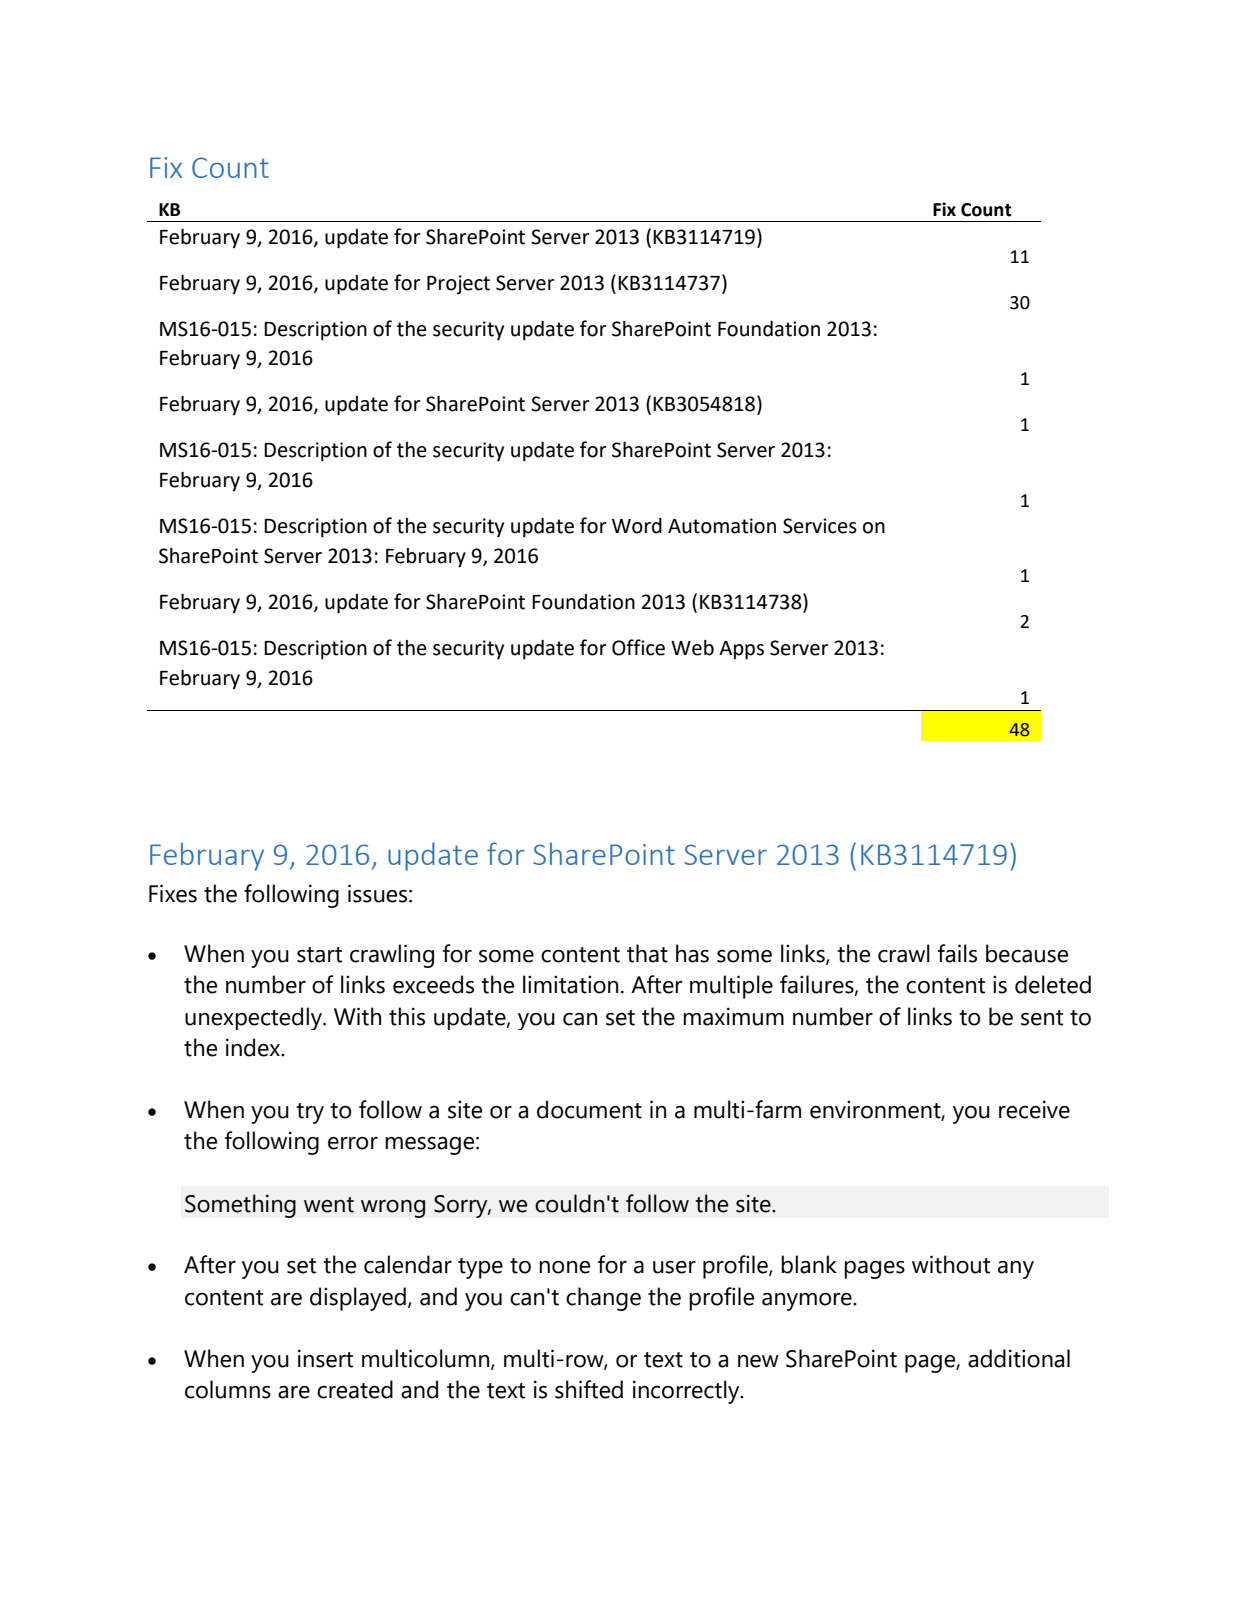 Image resolution: width=1253 pixels, height=1622 pixels. What do you see at coordinates (692, 648) in the page?
I see `Web` at bounding box center [692, 648].
